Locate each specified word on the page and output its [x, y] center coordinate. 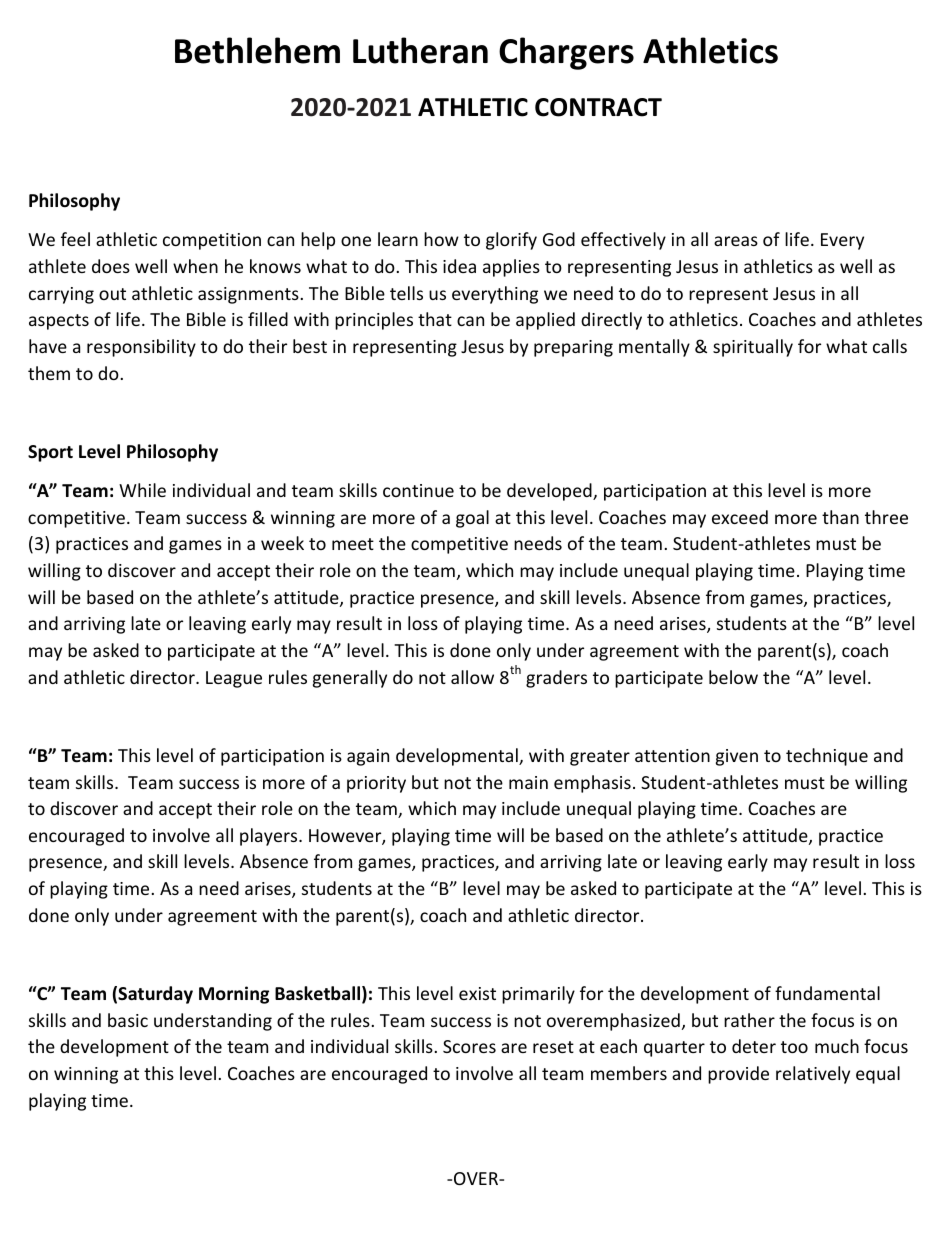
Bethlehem [257, 50]
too [794, 1047]
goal [472, 519]
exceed [740, 517]
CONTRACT [598, 107]
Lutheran [420, 50]
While [142, 490]
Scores [469, 1046]
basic [128, 1020]
